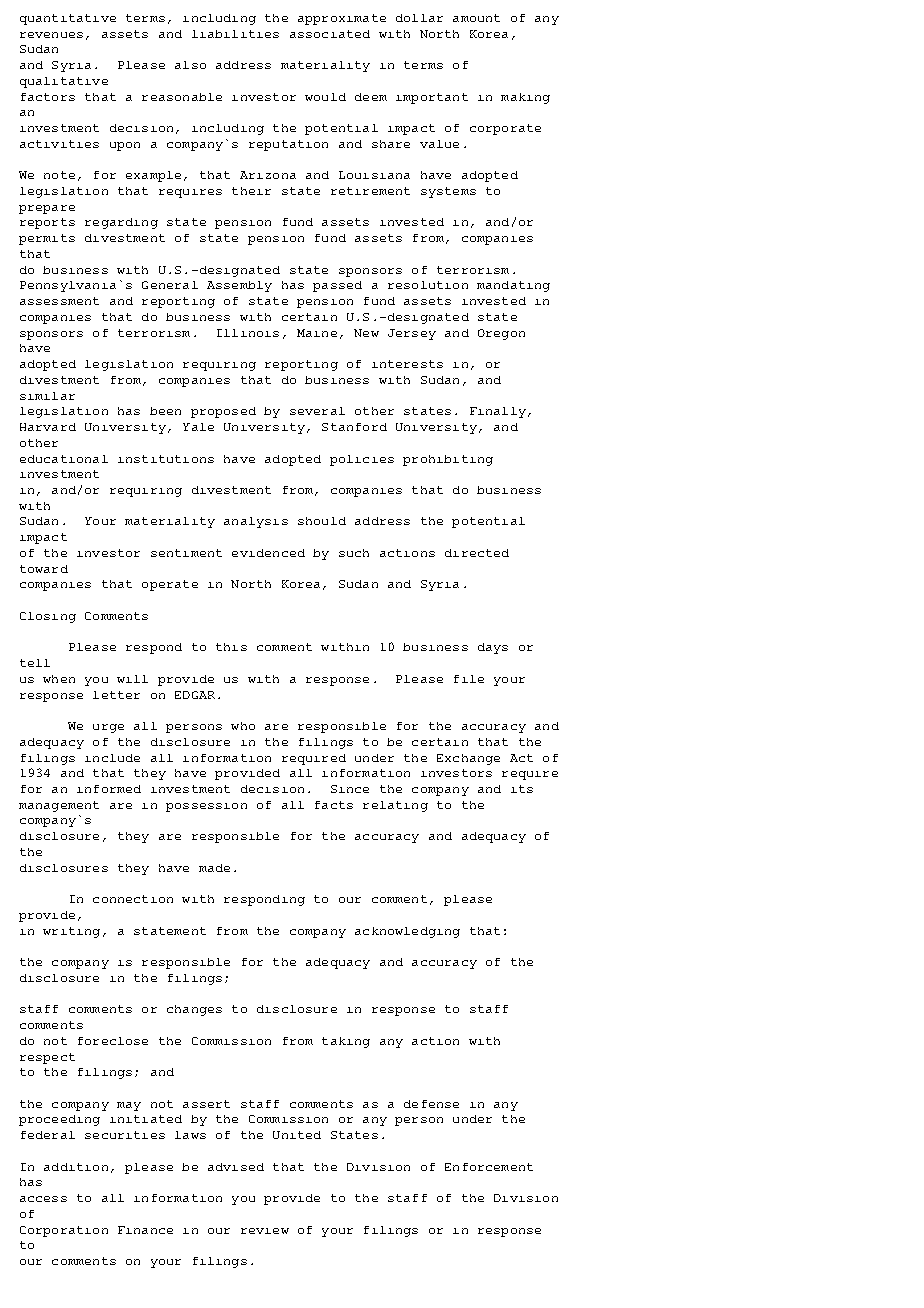 The height and width of the screenshot is (1308, 924). What do you see at coordinates (317, 411) in the screenshot?
I see `several` at bounding box center [317, 411].
